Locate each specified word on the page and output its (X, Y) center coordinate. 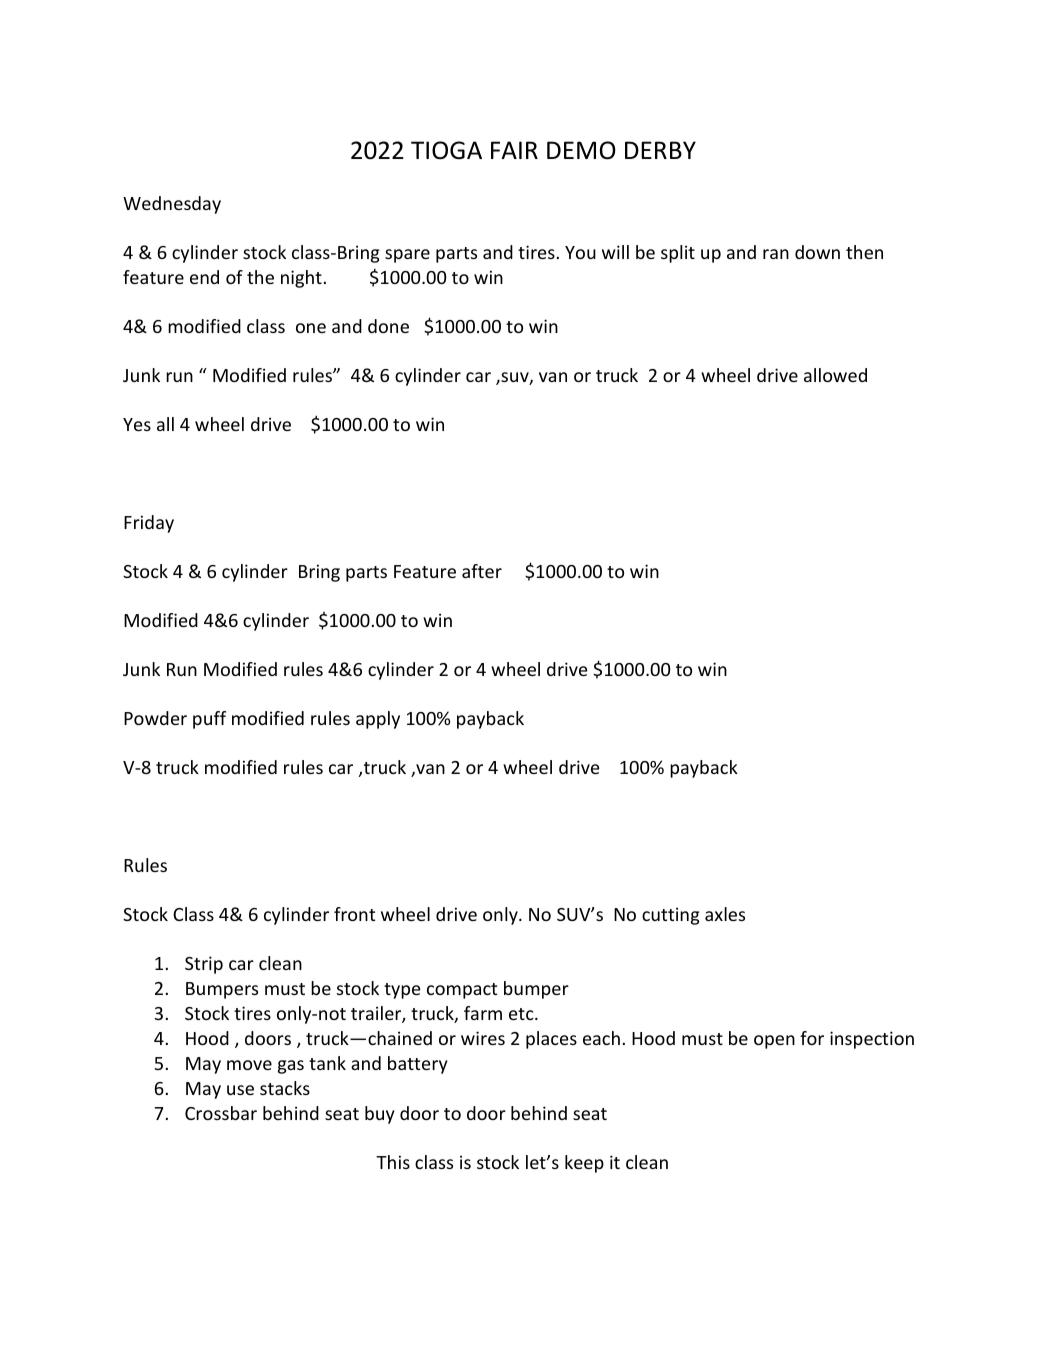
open (774, 1042)
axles (725, 914)
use (240, 1090)
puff (209, 720)
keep (584, 1164)
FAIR (514, 150)
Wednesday (172, 205)
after (482, 571)
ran (776, 254)
